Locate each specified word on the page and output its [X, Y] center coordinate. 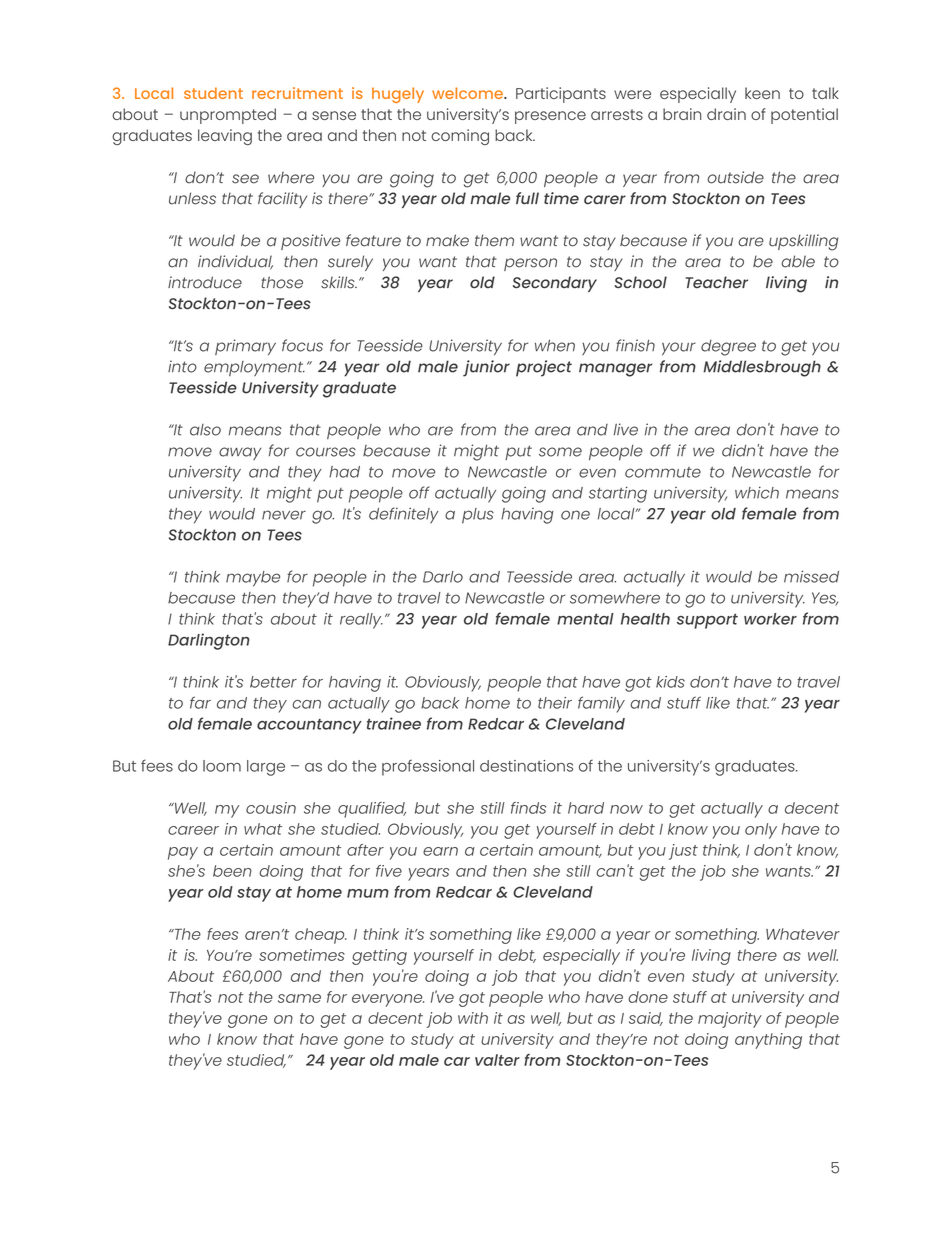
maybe [253, 579]
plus [478, 516]
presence [550, 117]
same [299, 998]
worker [770, 619]
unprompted [228, 116]
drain [726, 114]
